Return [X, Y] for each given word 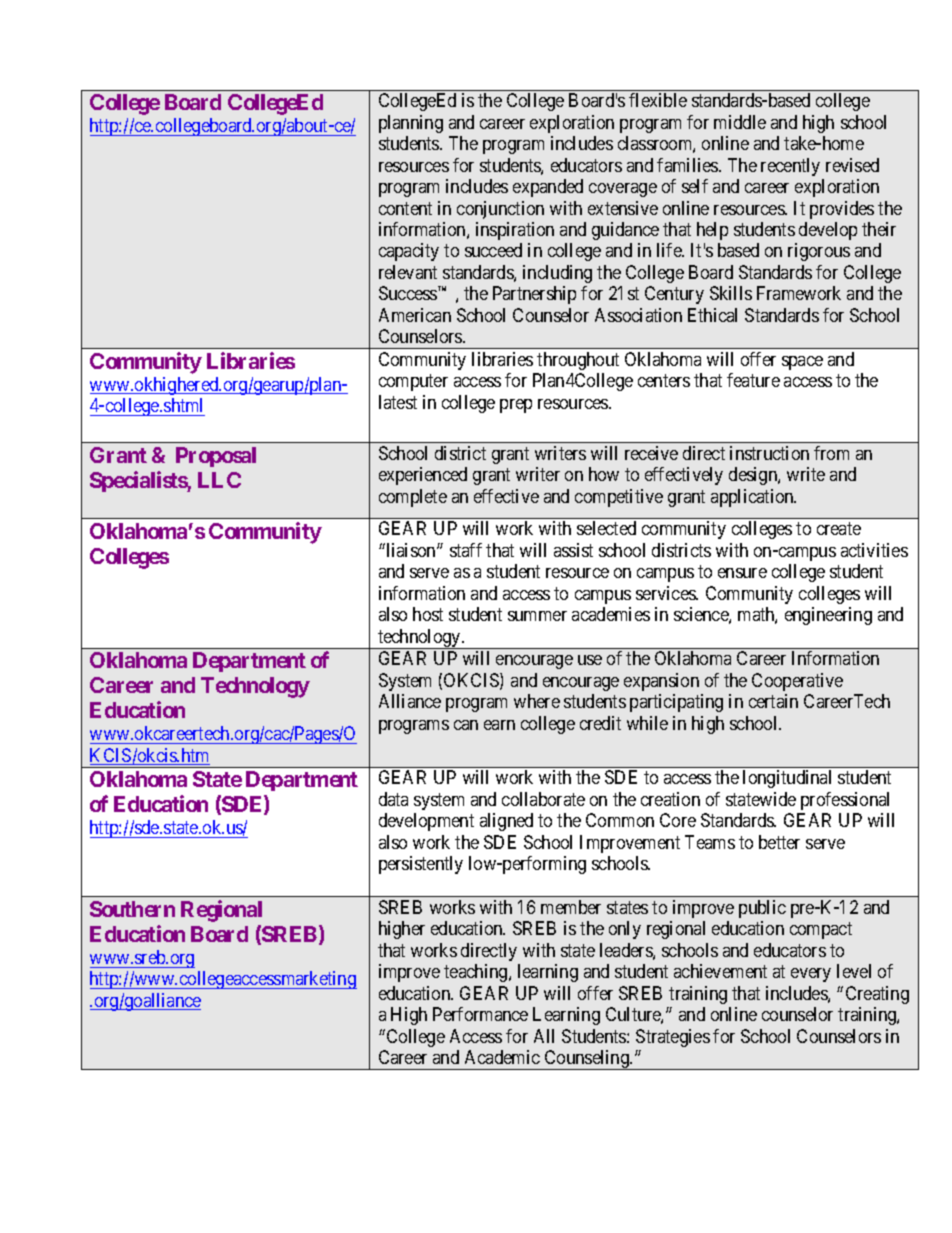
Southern [132, 909]
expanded [548, 188]
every [811, 975]
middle [740, 122]
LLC [219, 480]
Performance [480, 1014]
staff [466, 550]
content [405, 208]
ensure [742, 573]
